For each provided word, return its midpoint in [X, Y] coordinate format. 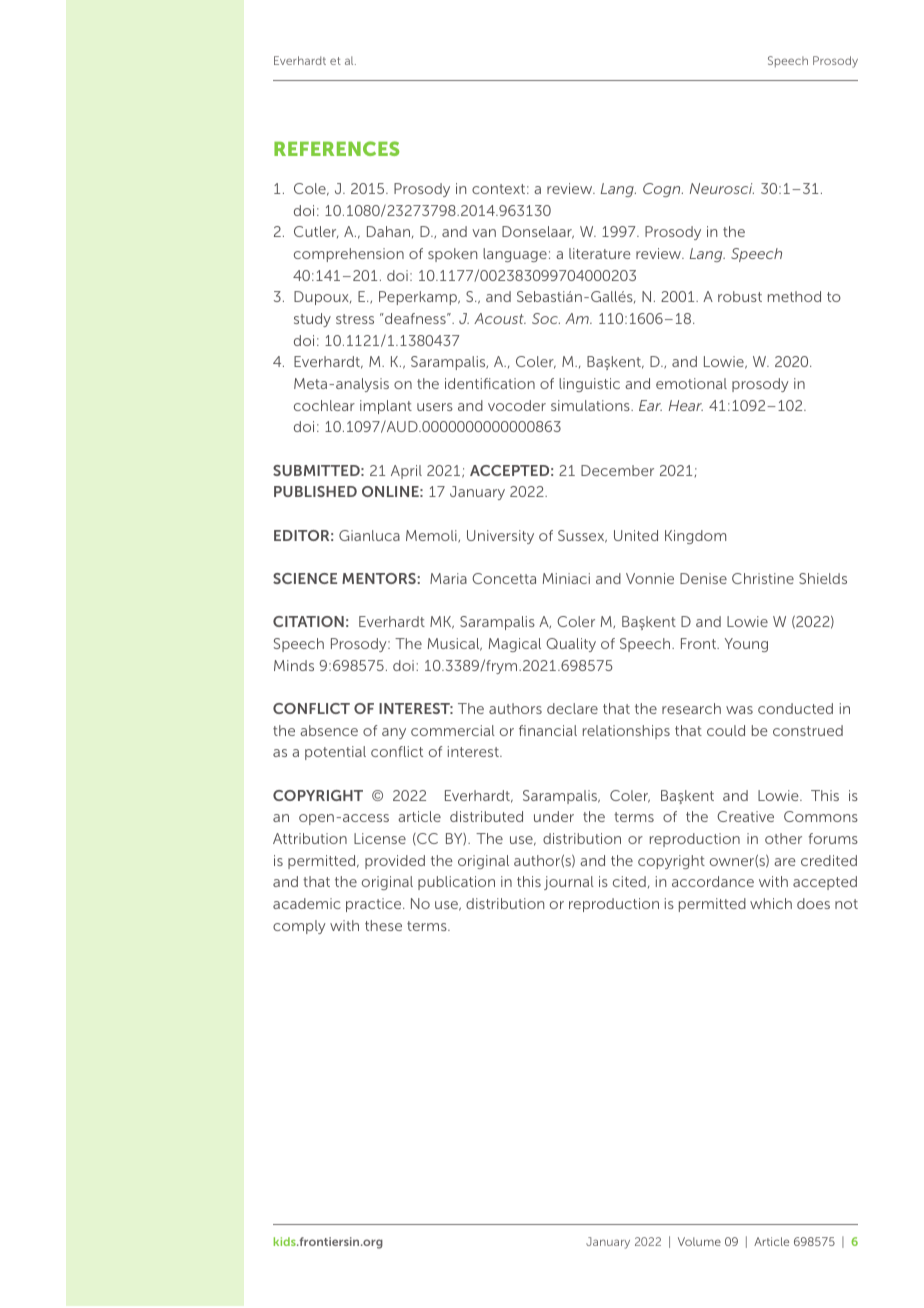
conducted [795, 708]
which [771, 903]
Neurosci [722, 188]
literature [600, 253]
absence [329, 730]
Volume [699, 1241]
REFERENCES [336, 148]
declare [572, 708]
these [383, 925]
